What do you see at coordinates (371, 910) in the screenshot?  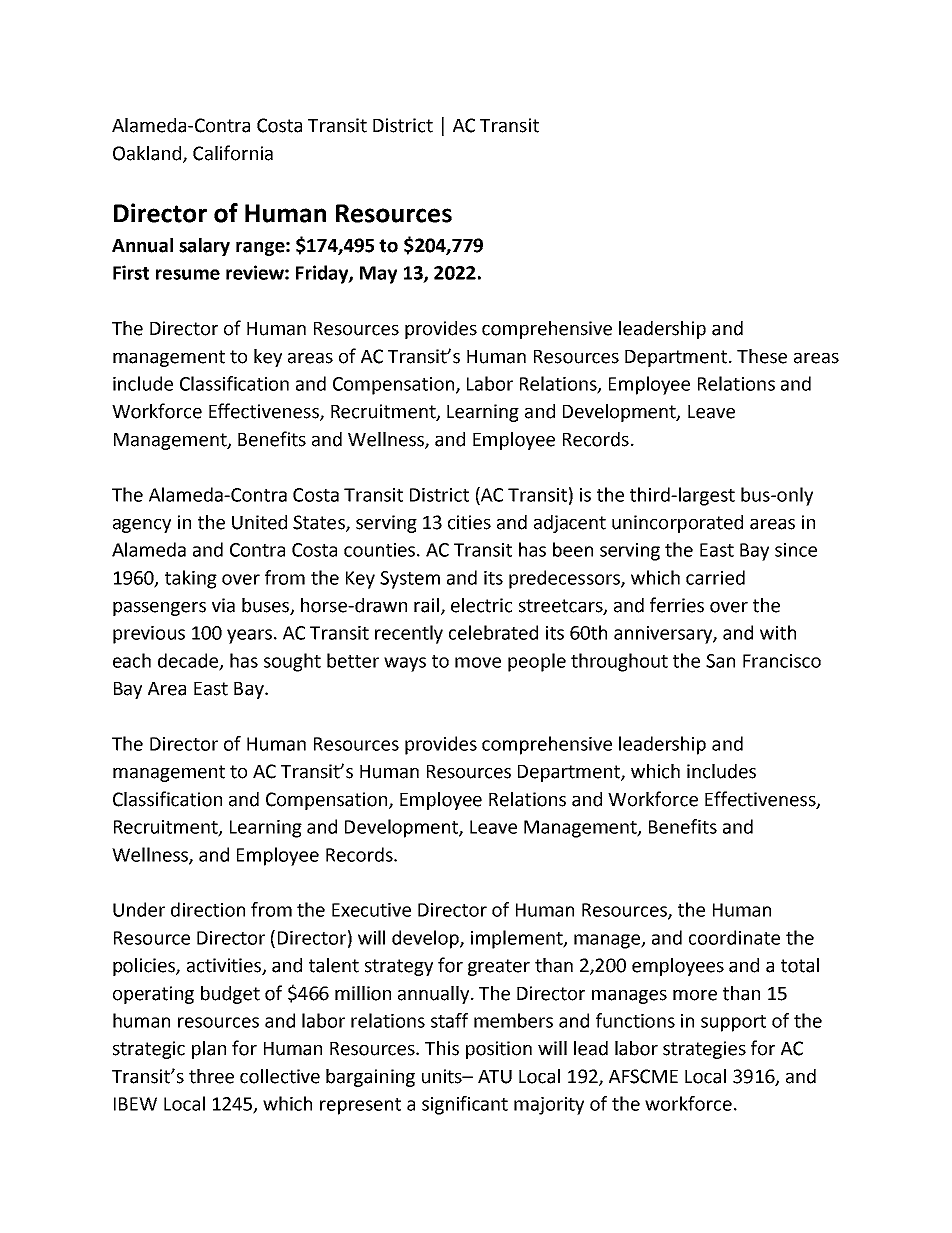 I see `Executive` at bounding box center [371, 910].
